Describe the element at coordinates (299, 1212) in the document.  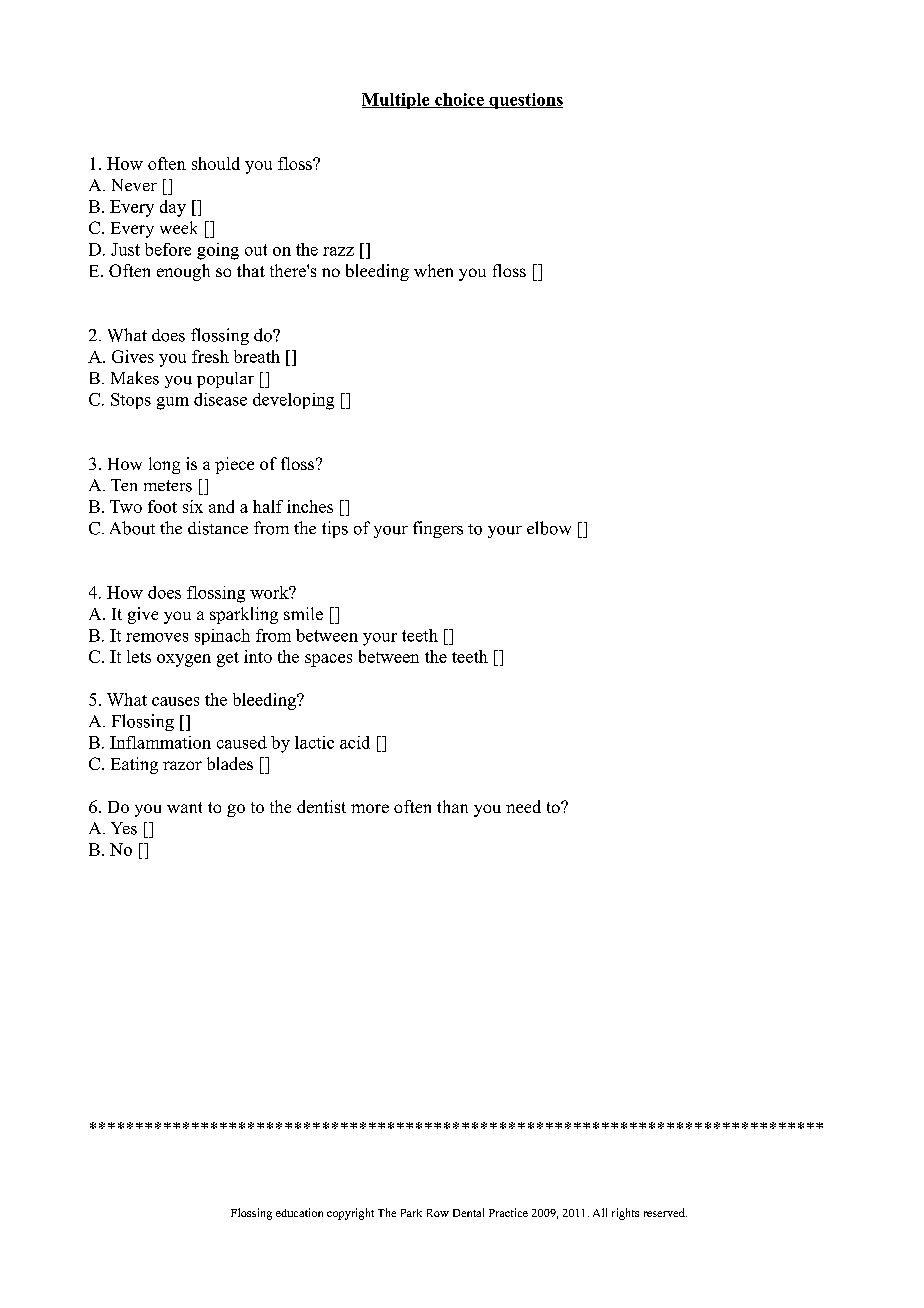
I see `education` at that location.
